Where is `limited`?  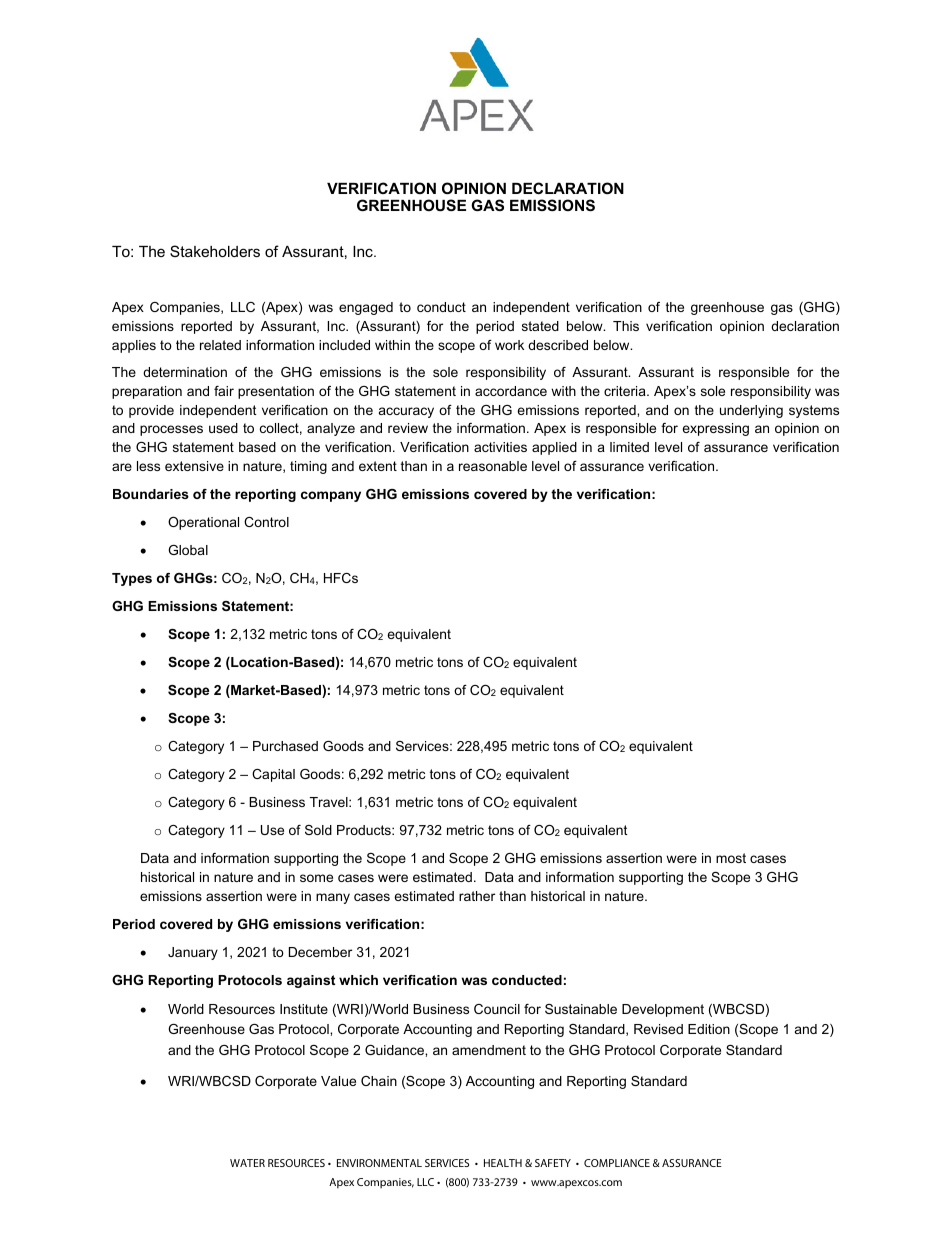
limited is located at coordinates (629, 447).
